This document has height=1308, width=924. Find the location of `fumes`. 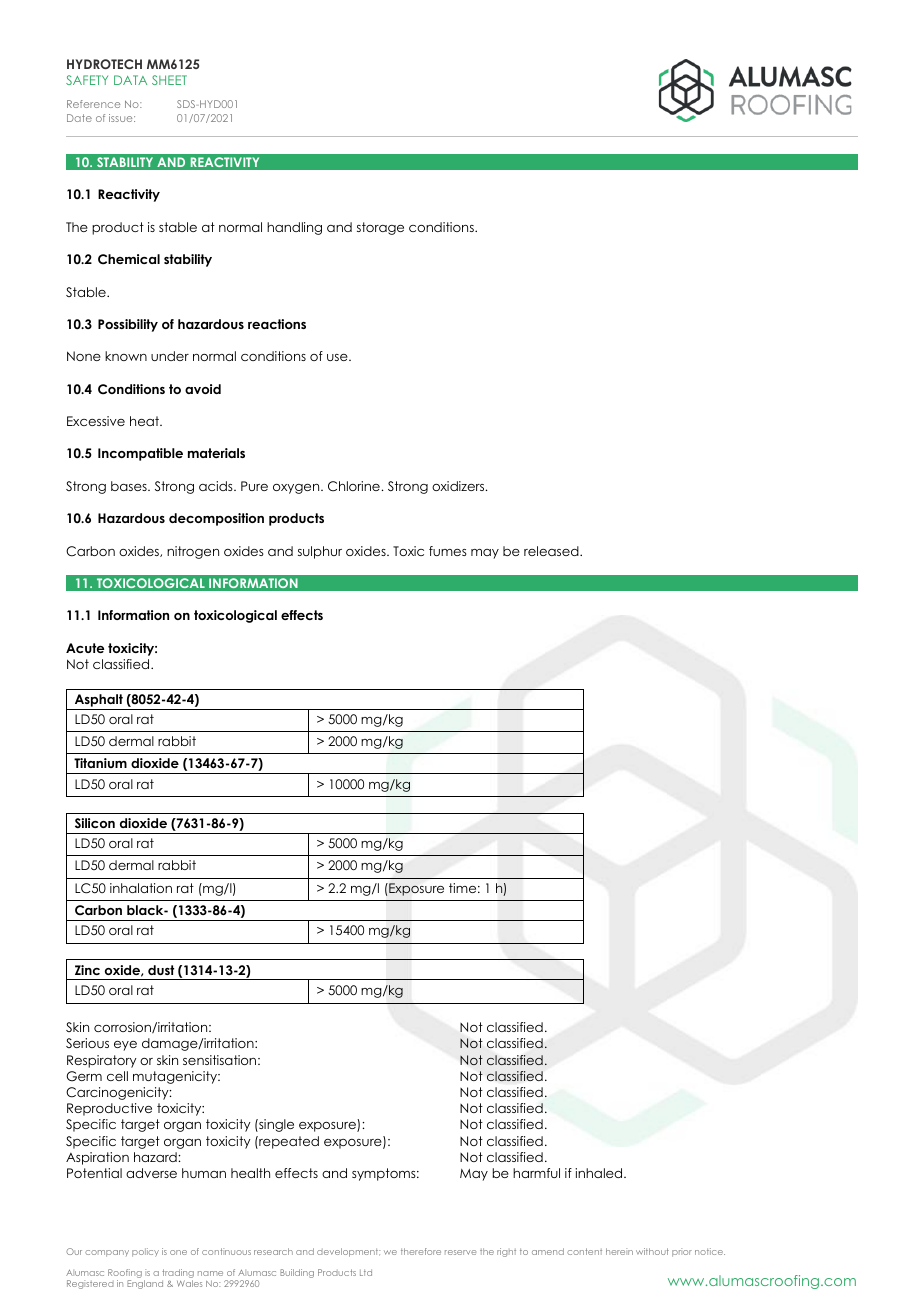

fumes is located at coordinates (448, 551).
